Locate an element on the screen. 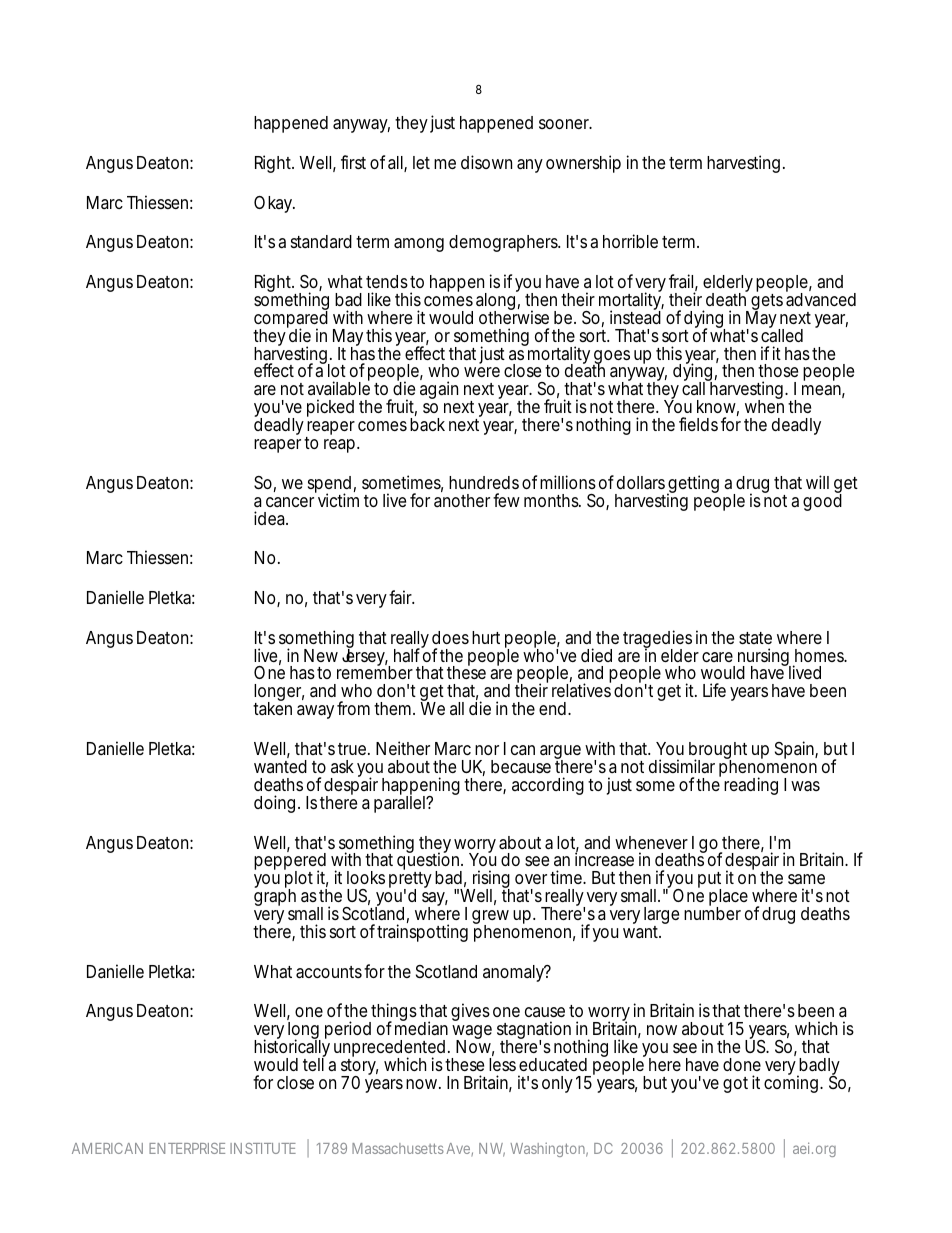 Image resolution: width=952 pixels, height=1233 pixels. parallel is located at coordinates (400, 803).
